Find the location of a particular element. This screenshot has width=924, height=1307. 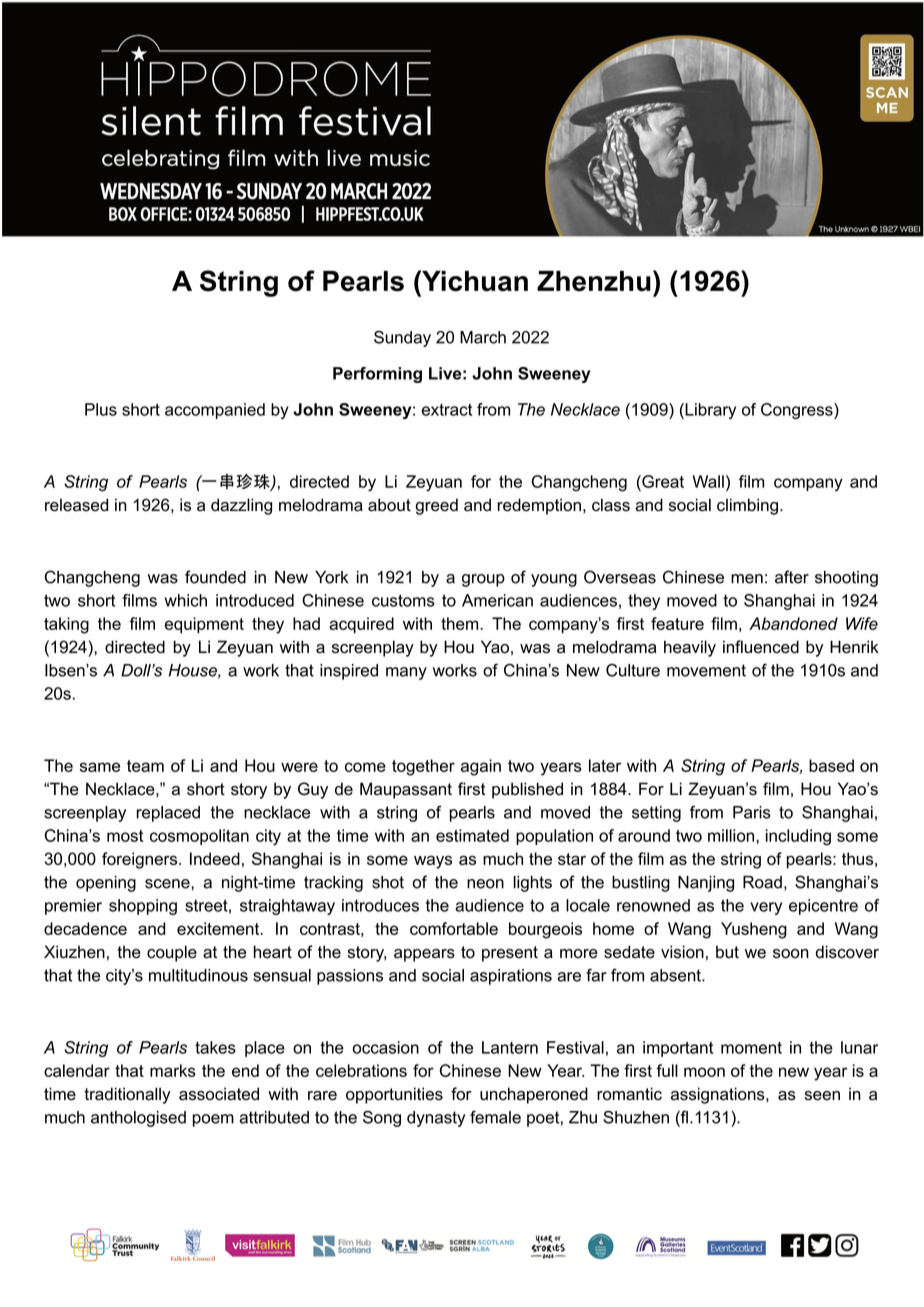

seen is located at coordinates (822, 1096).
